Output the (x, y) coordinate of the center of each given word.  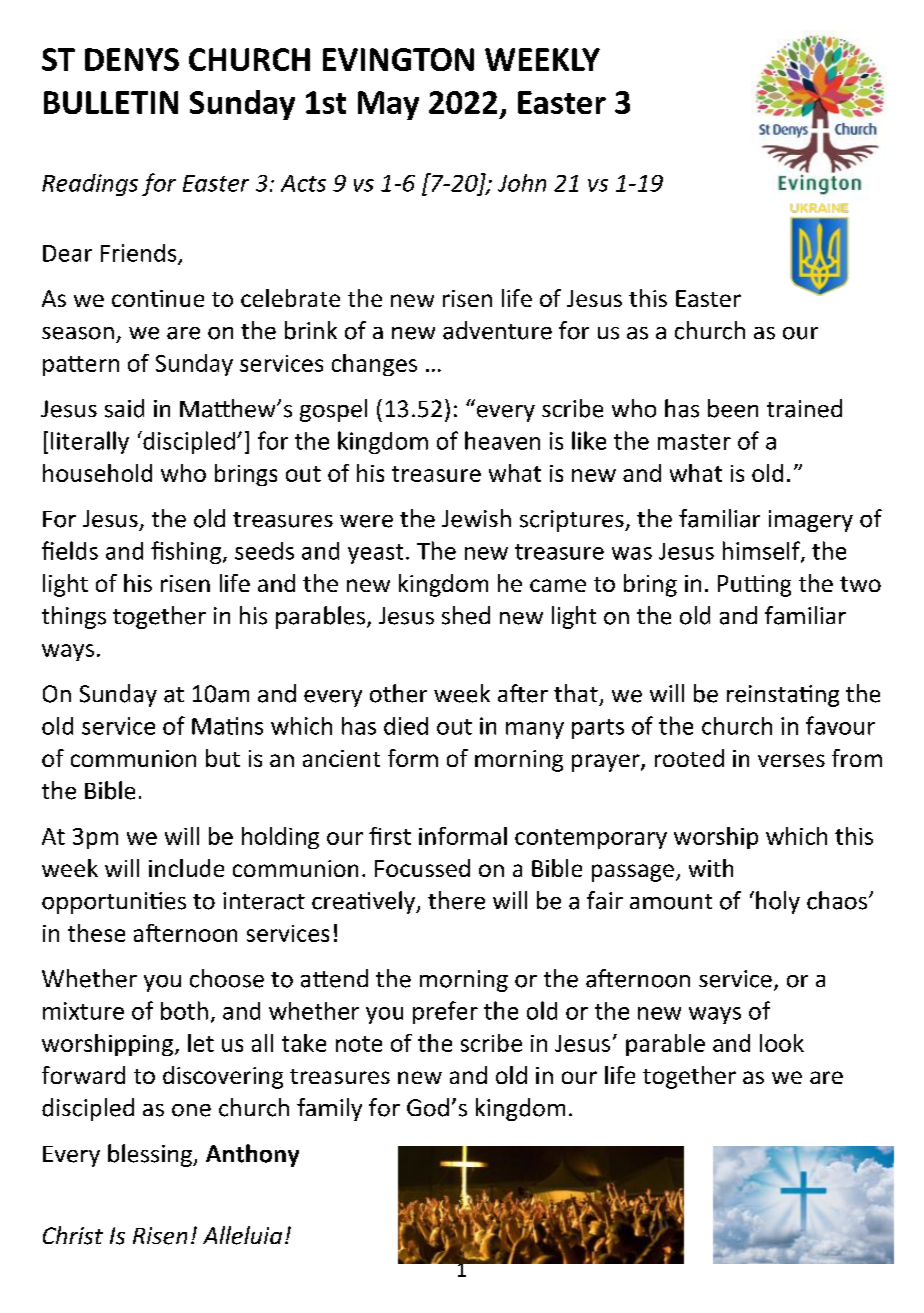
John (522, 183)
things (74, 617)
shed (466, 615)
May (388, 105)
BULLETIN (111, 102)
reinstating (783, 696)
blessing (151, 1155)
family (329, 1109)
